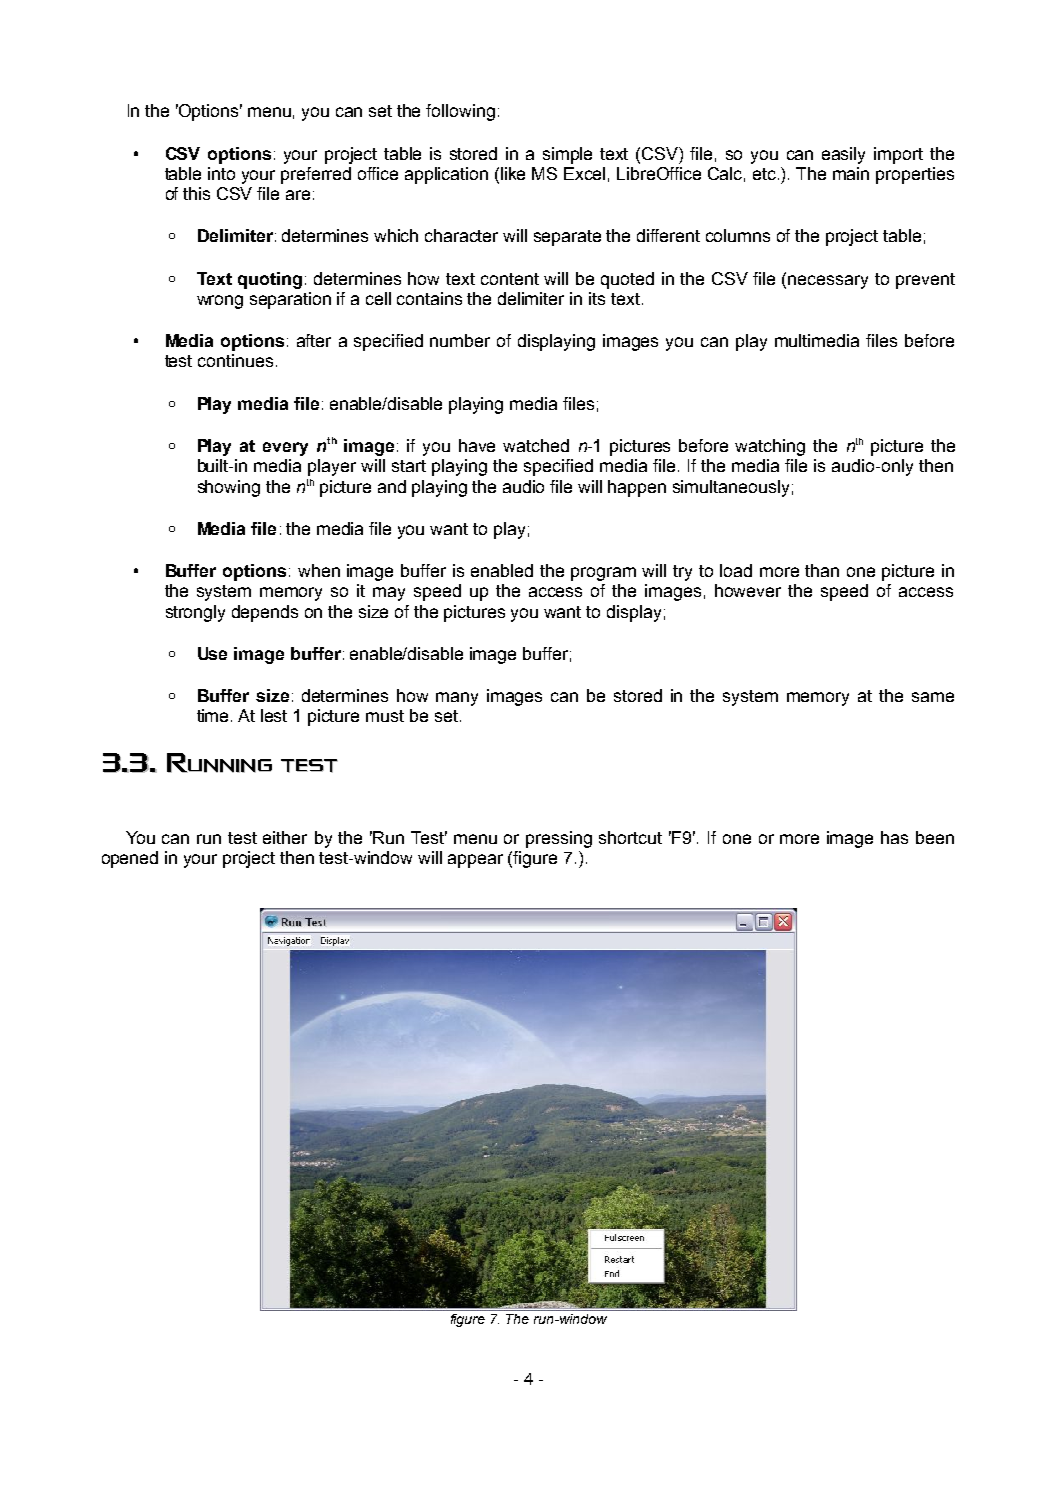 This page has height=1494, width=1056. What do you see at coordinates (843, 155) in the page?
I see `easily` at bounding box center [843, 155].
